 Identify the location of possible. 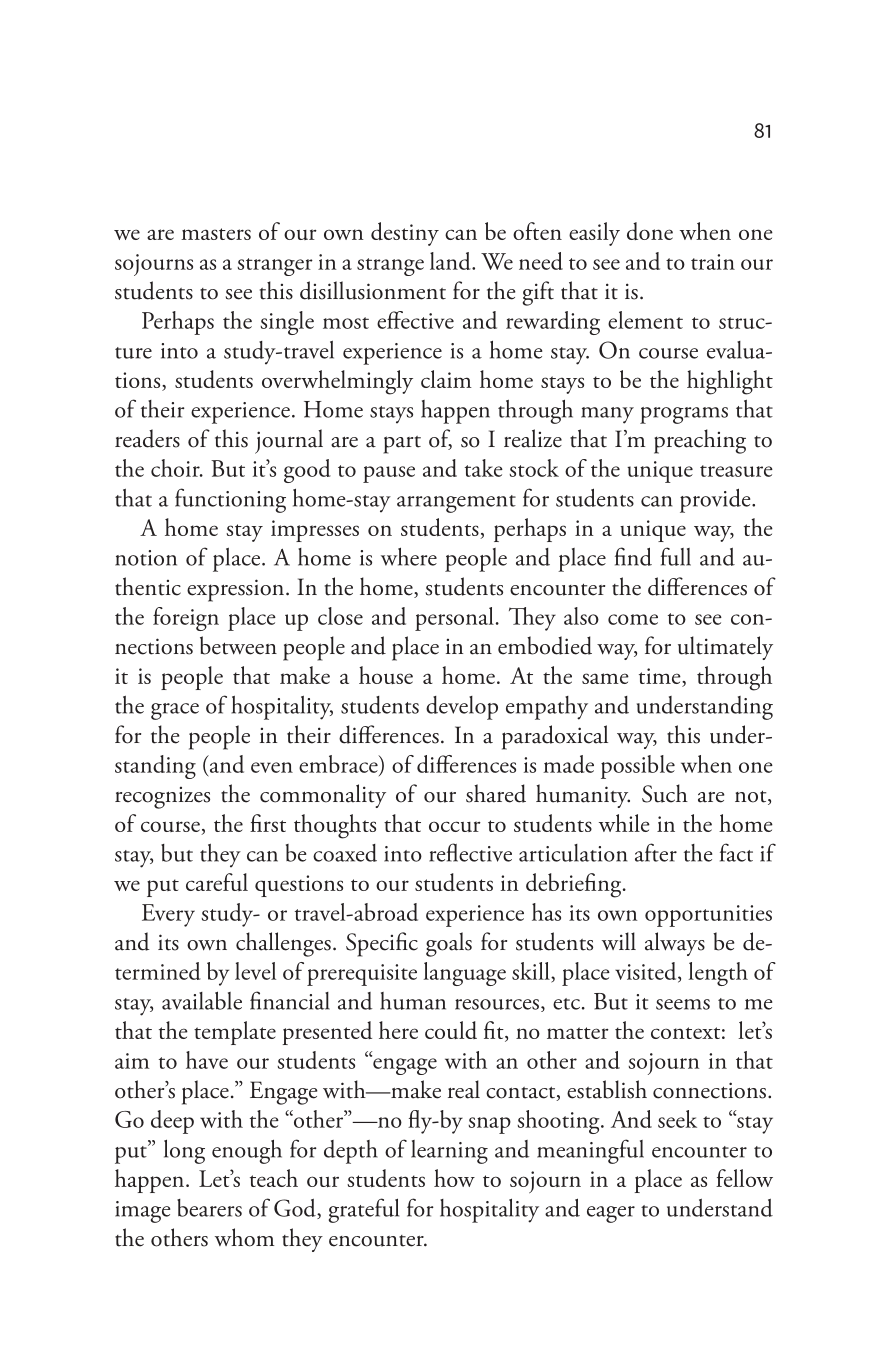
(638, 767).
